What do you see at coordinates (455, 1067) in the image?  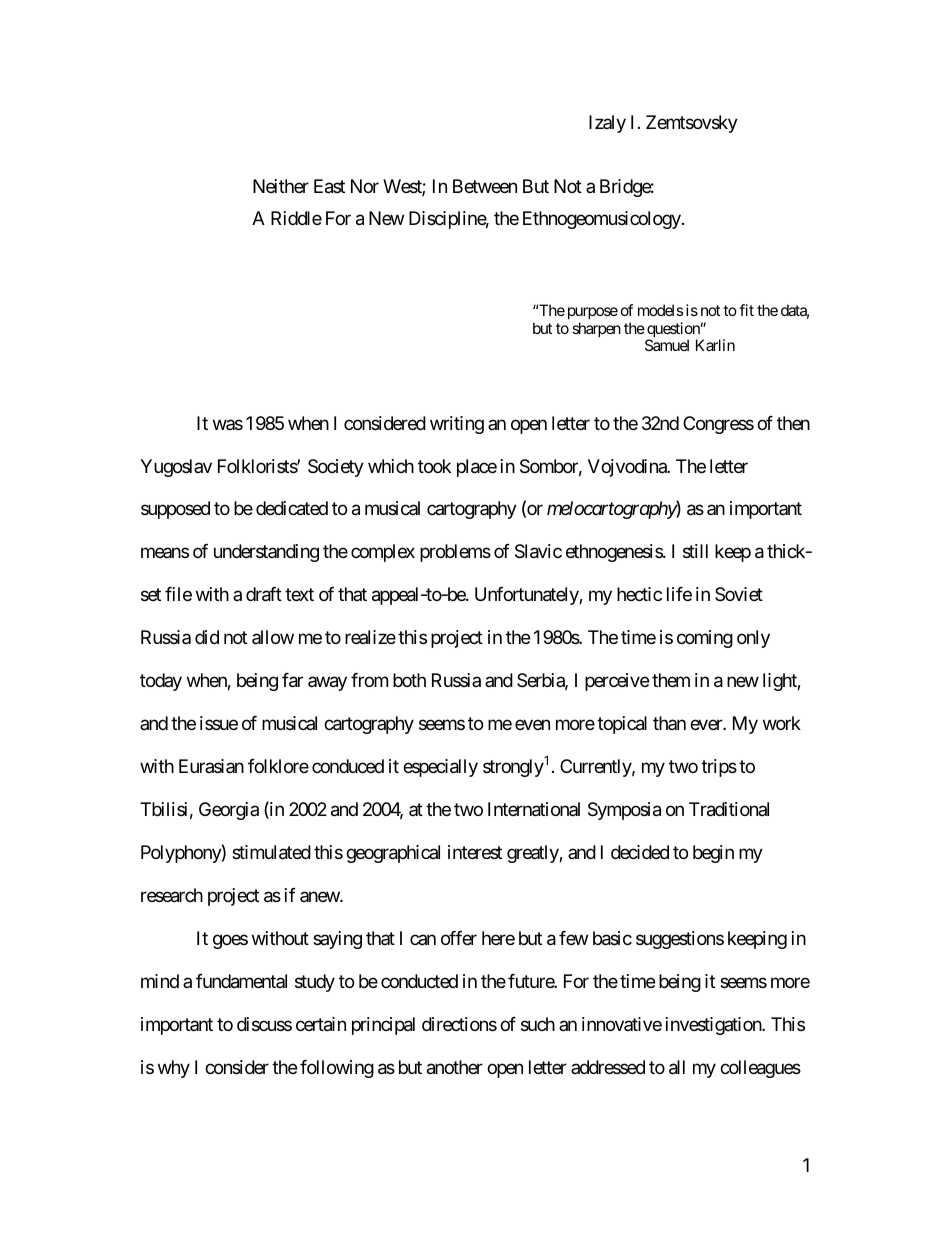 I see `another` at bounding box center [455, 1067].
